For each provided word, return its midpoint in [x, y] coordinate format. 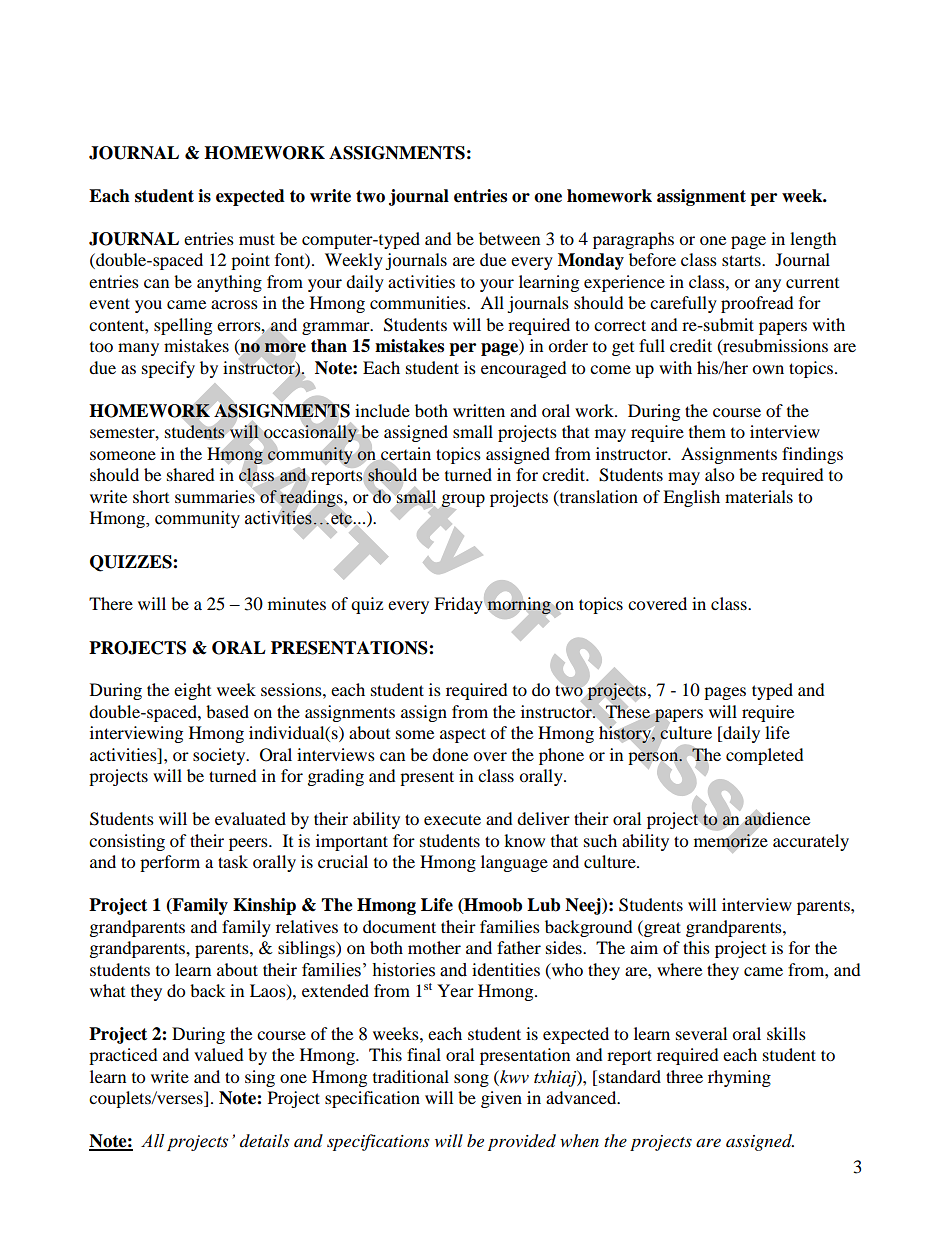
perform [170, 863]
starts [742, 260]
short [151, 496]
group [462, 501]
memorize [731, 840]
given [501, 1099]
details [264, 1140]
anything [229, 283]
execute [452, 819]
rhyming [739, 1078]
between [509, 238]
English [691, 498]
